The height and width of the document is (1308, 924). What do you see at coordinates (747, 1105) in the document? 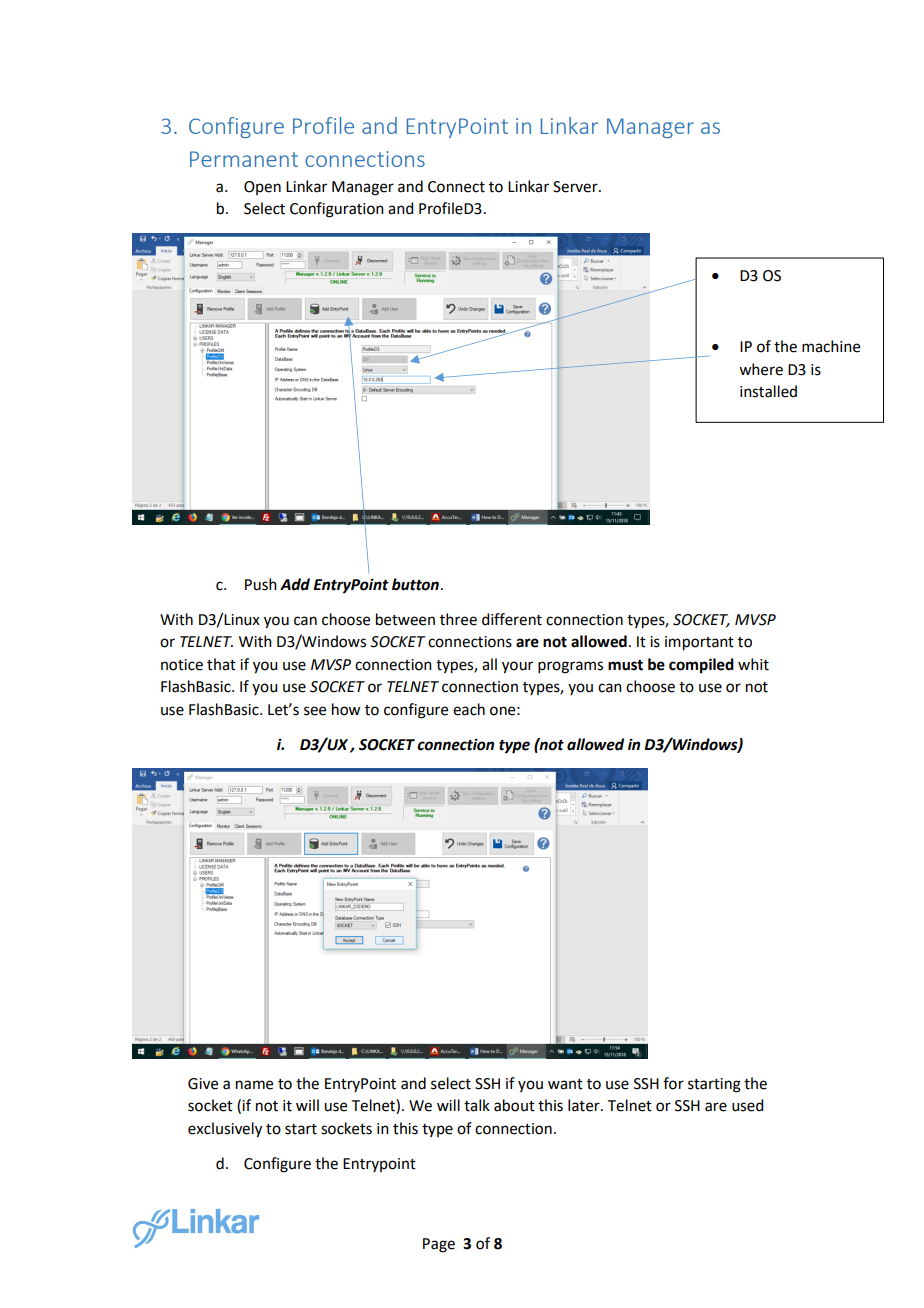
I see `used` at bounding box center [747, 1105].
